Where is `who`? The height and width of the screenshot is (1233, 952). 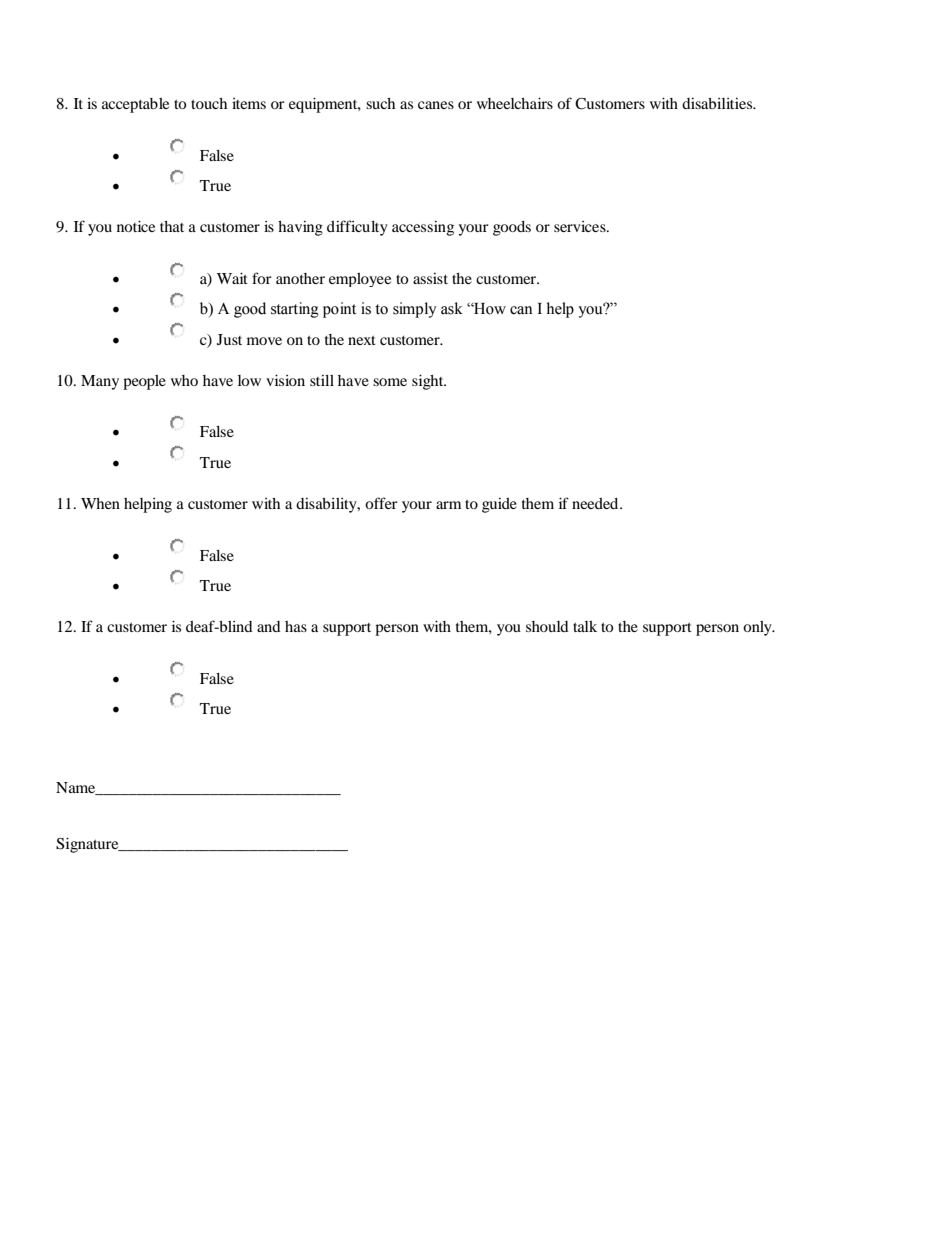
who is located at coordinates (184, 380).
